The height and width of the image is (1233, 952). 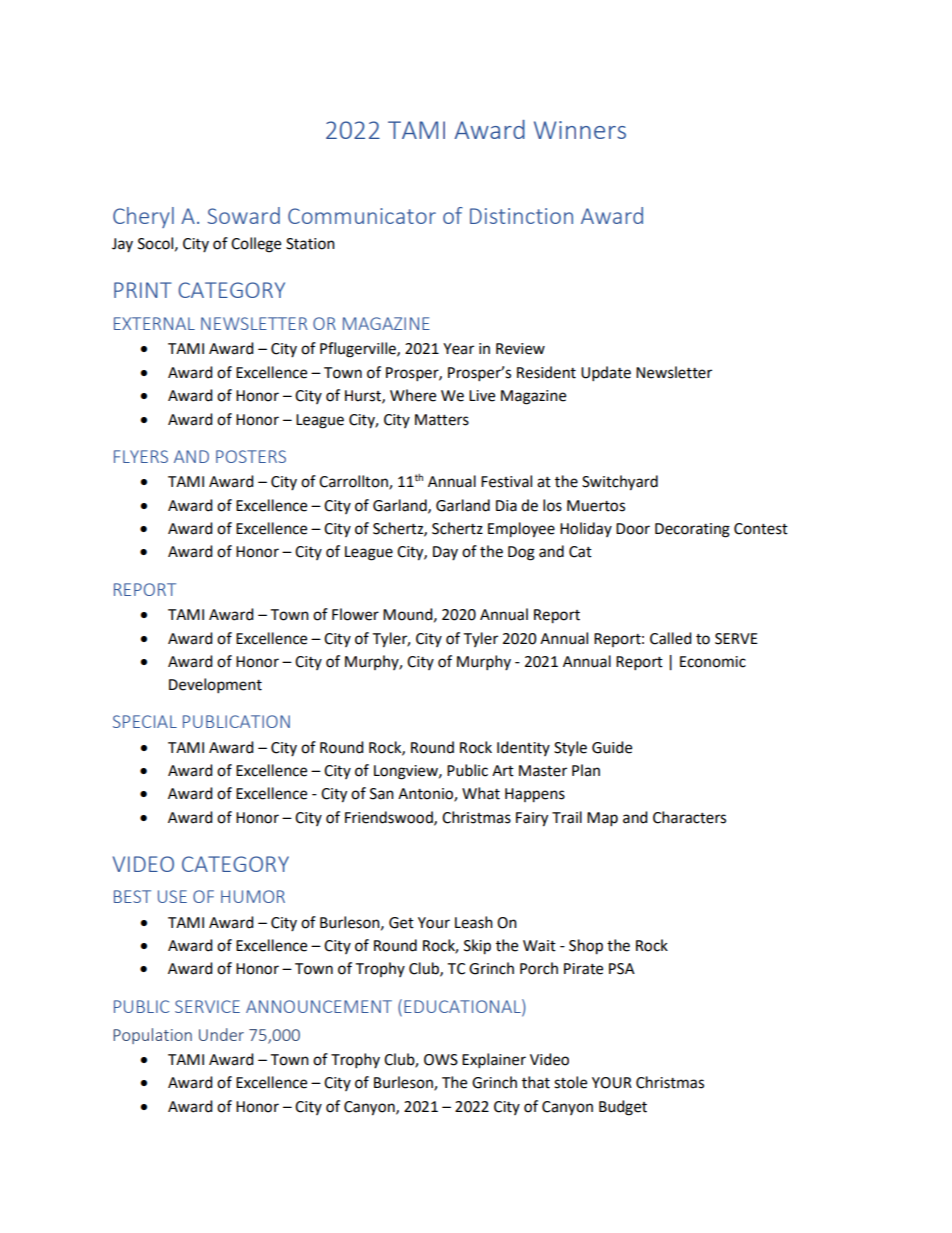 What do you see at coordinates (221, 1034) in the image?
I see `Under` at bounding box center [221, 1034].
